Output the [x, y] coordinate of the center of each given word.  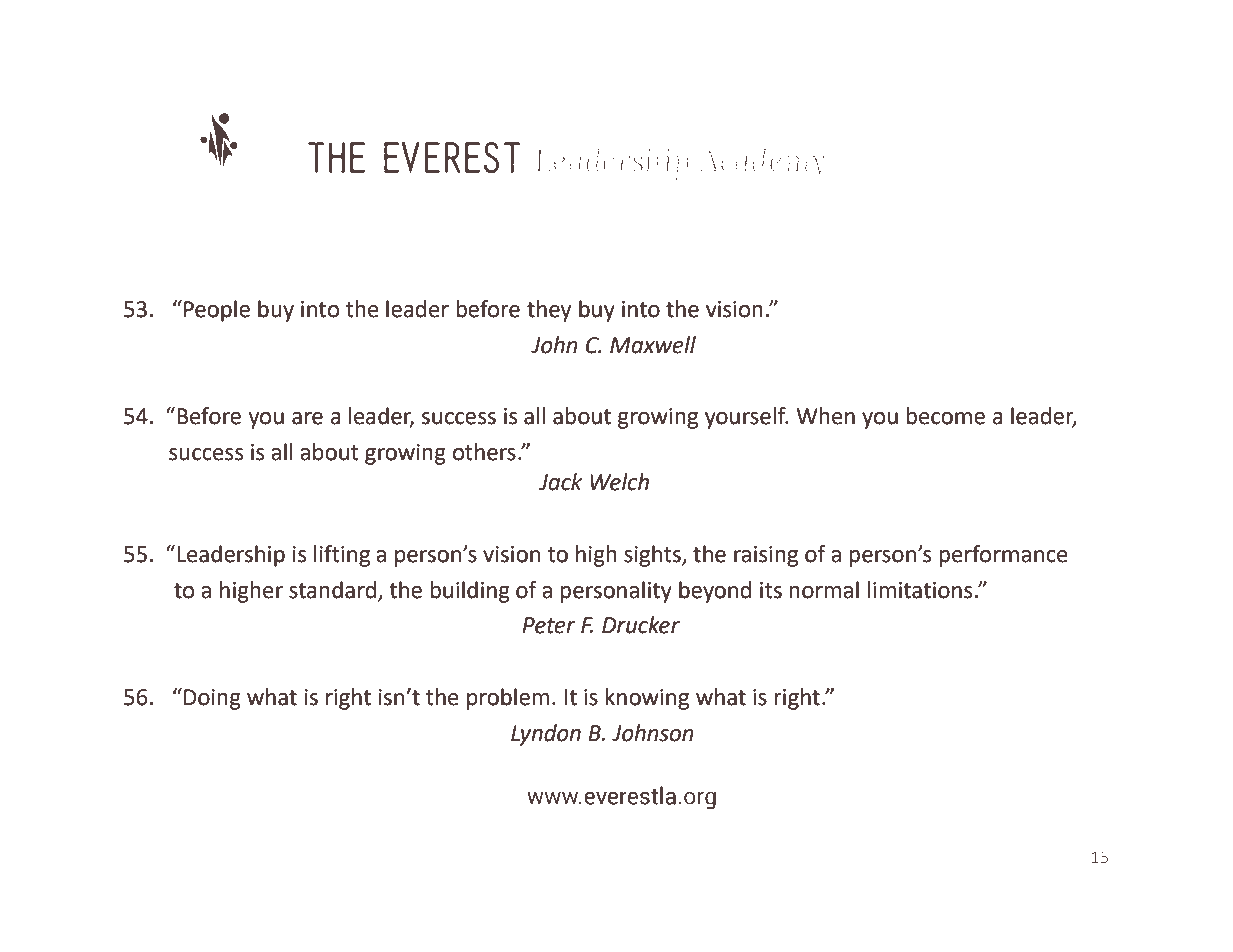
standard [332, 590]
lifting [342, 556]
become [945, 416]
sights [653, 556]
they [549, 311]
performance [1003, 556]
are [307, 418]
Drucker [641, 625]
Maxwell [653, 345]
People [217, 311]
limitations [920, 590]
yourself [746, 418]
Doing [212, 699]
